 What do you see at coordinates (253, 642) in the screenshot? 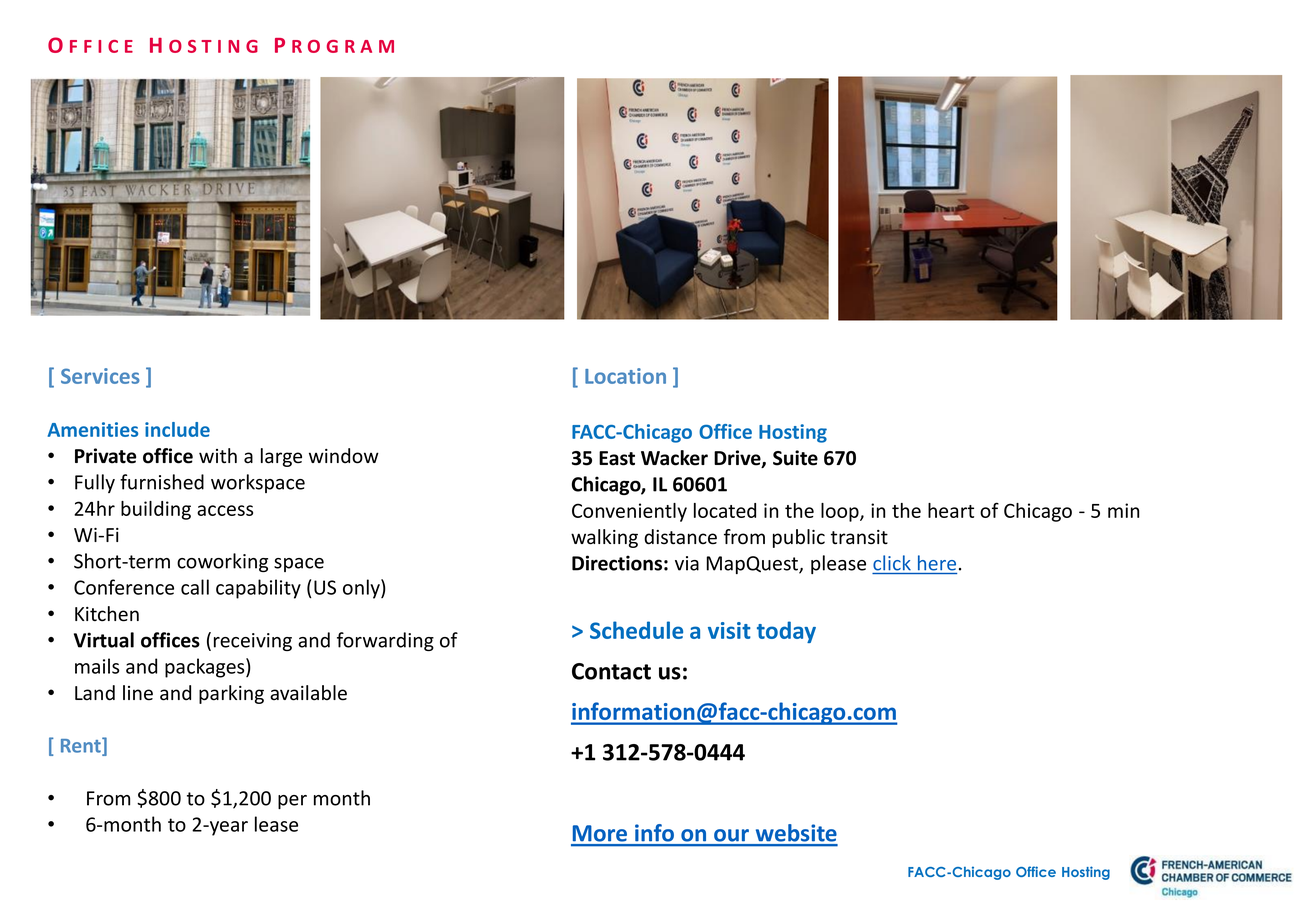
I see `receiving` at bounding box center [253, 642].
